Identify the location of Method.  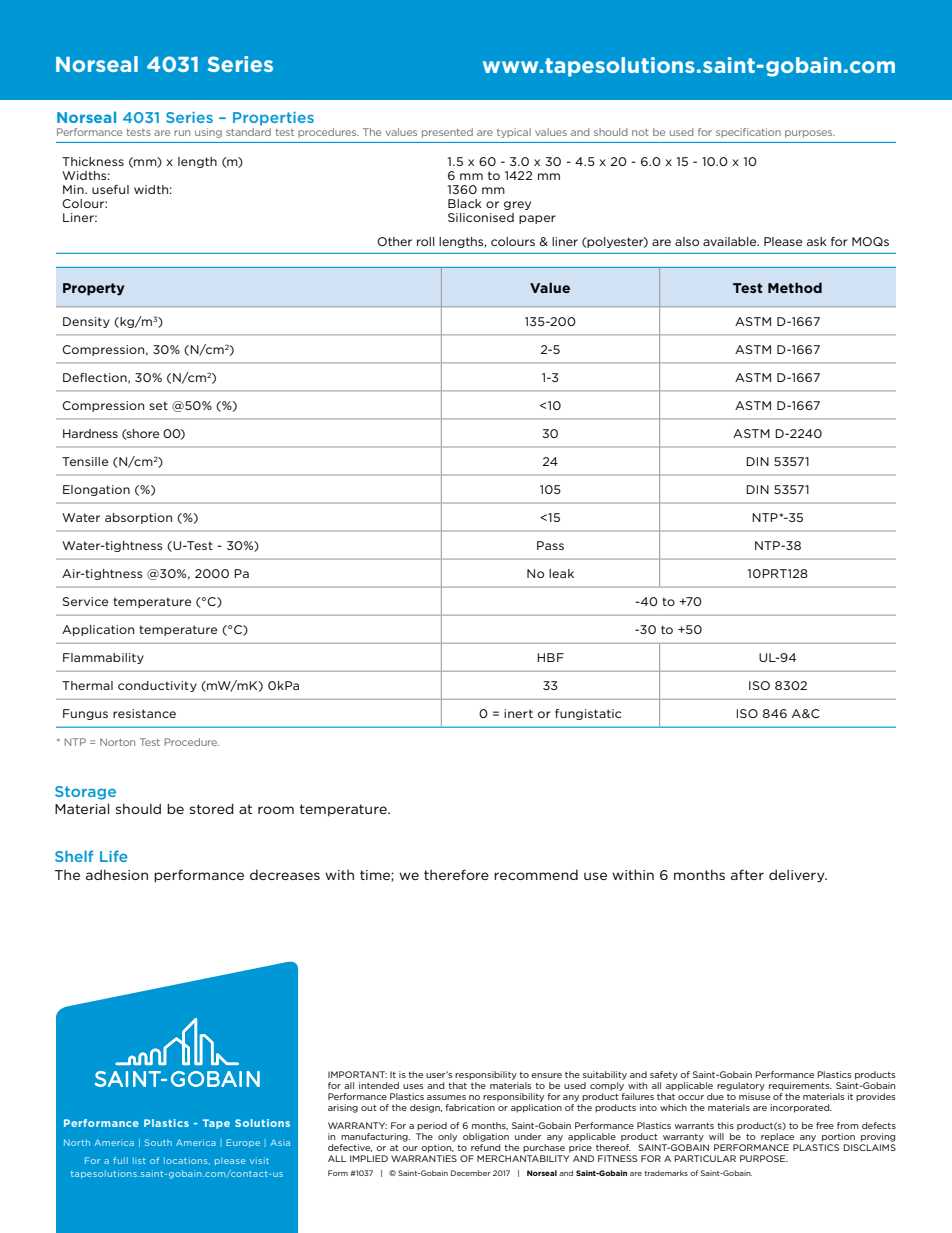
(795, 287).
